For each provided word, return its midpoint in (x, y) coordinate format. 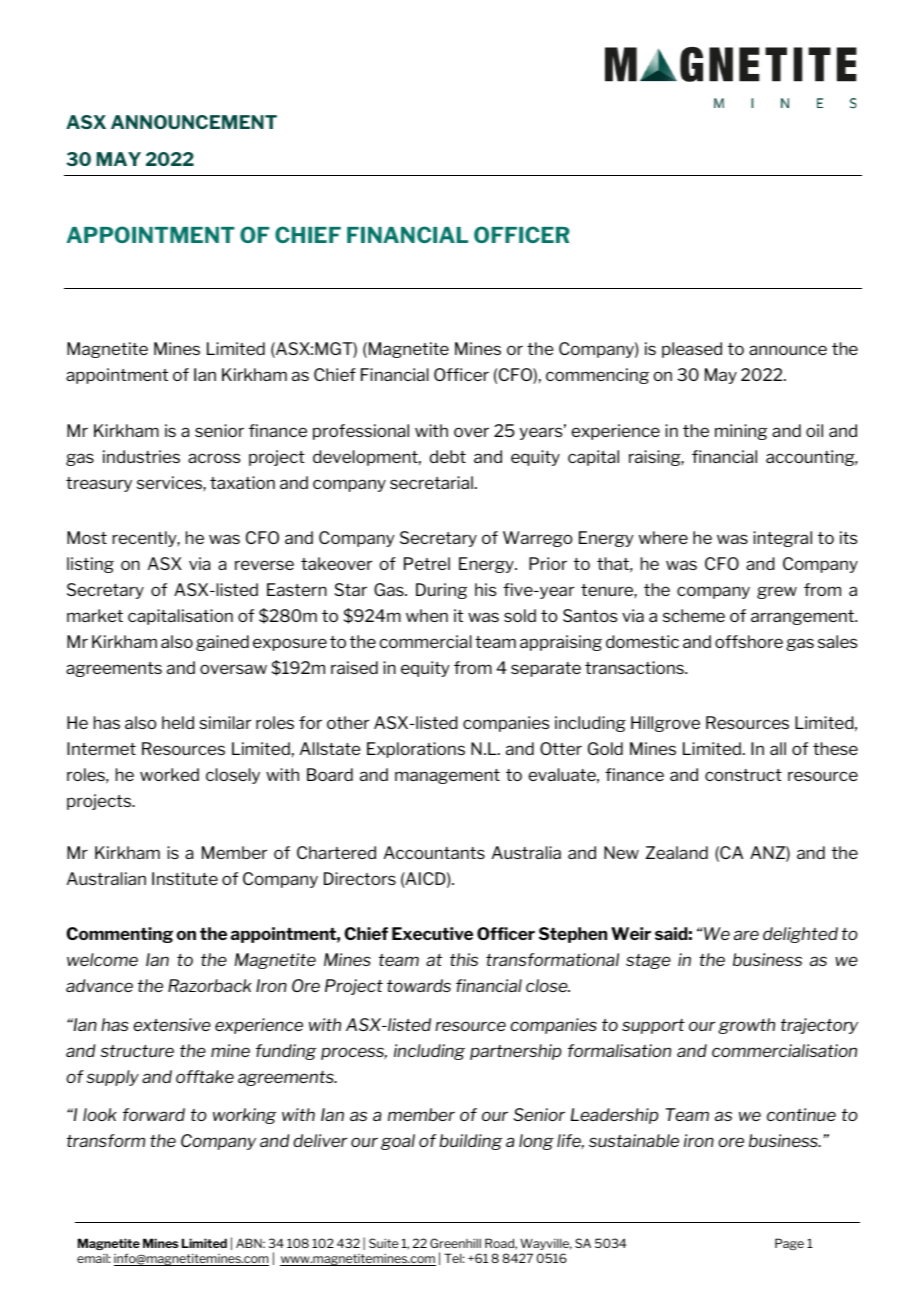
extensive (172, 1024)
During (441, 591)
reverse (264, 565)
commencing (597, 376)
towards (419, 985)
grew (777, 592)
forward (154, 1114)
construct (743, 775)
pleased (692, 350)
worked (169, 774)
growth (746, 1026)
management (447, 776)
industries (141, 456)
